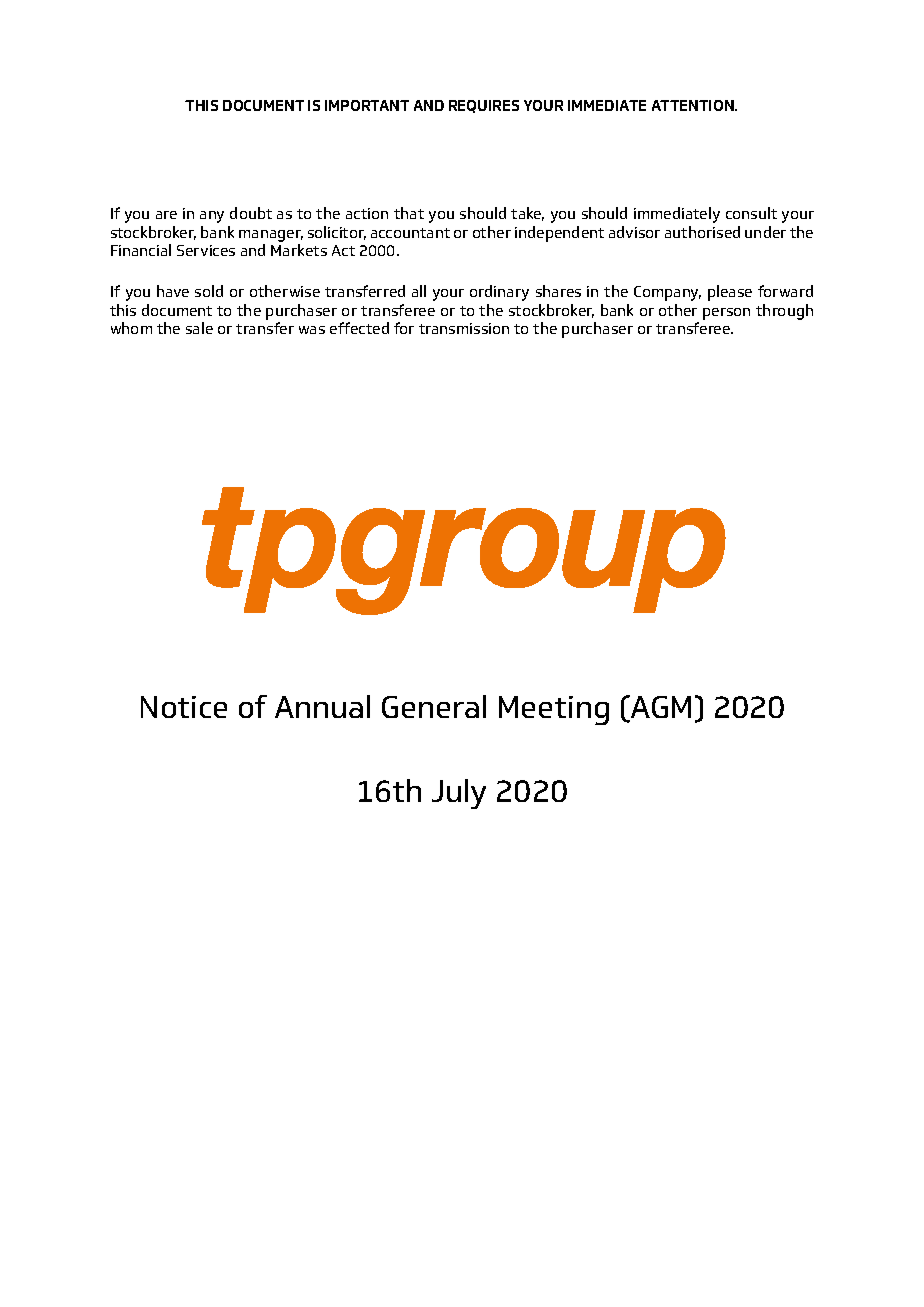 This screenshot has width=924, height=1307. Describe the element at coordinates (184, 707) in the screenshot. I see `Notice` at that location.
